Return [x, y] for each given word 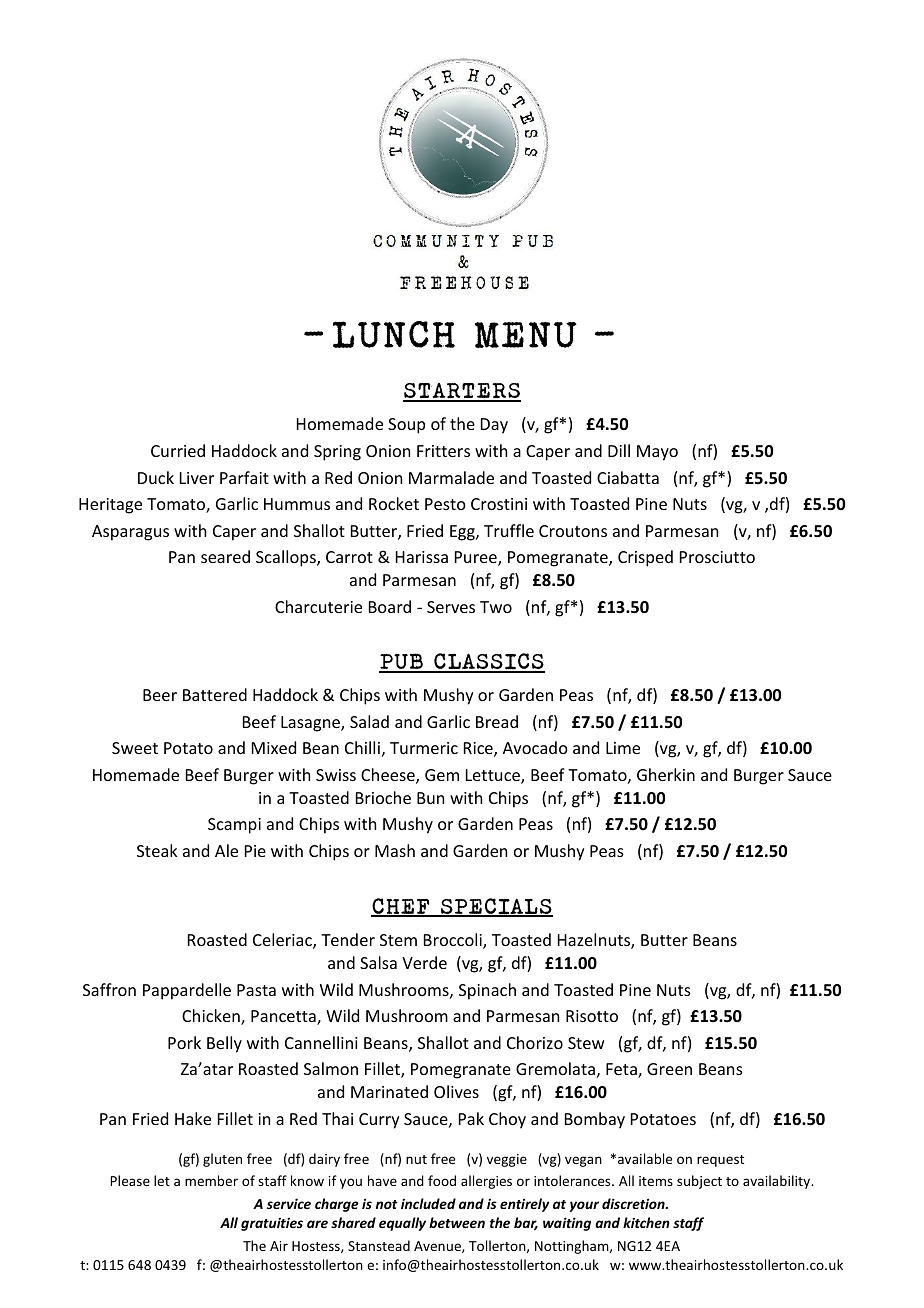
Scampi [234, 826]
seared [225, 556]
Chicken [212, 1017]
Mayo [657, 453]
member [211, 1180]
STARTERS [462, 392]
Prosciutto [717, 557]
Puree [477, 558]
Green [669, 1069]
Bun [430, 798]
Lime [623, 748]
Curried [178, 450]
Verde [424, 962]
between [457, 1222]
